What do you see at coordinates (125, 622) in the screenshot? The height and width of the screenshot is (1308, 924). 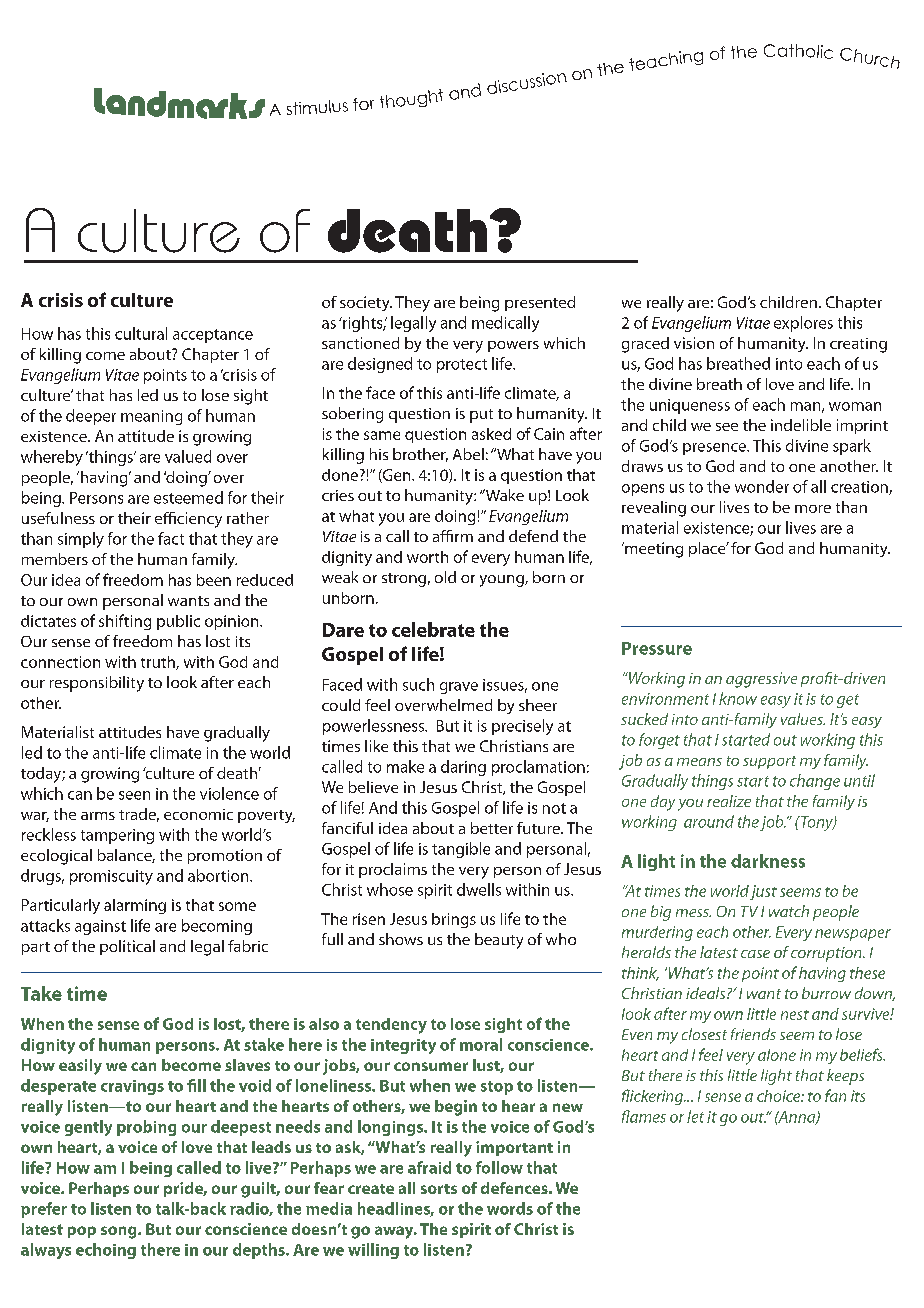 I see `shifting` at bounding box center [125, 622].
